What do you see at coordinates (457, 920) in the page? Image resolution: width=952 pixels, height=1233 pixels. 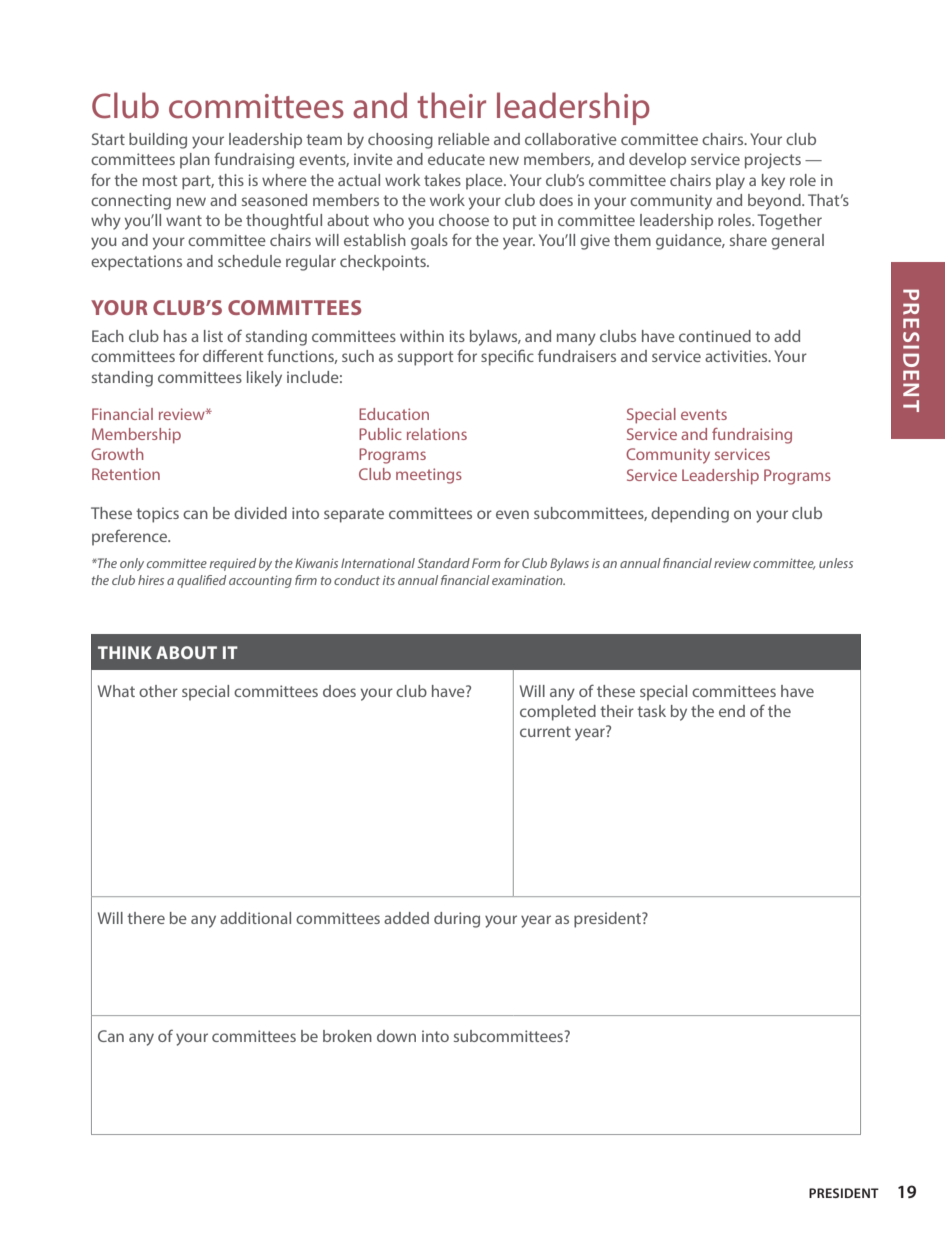 I see `during` at bounding box center [457, 920].
